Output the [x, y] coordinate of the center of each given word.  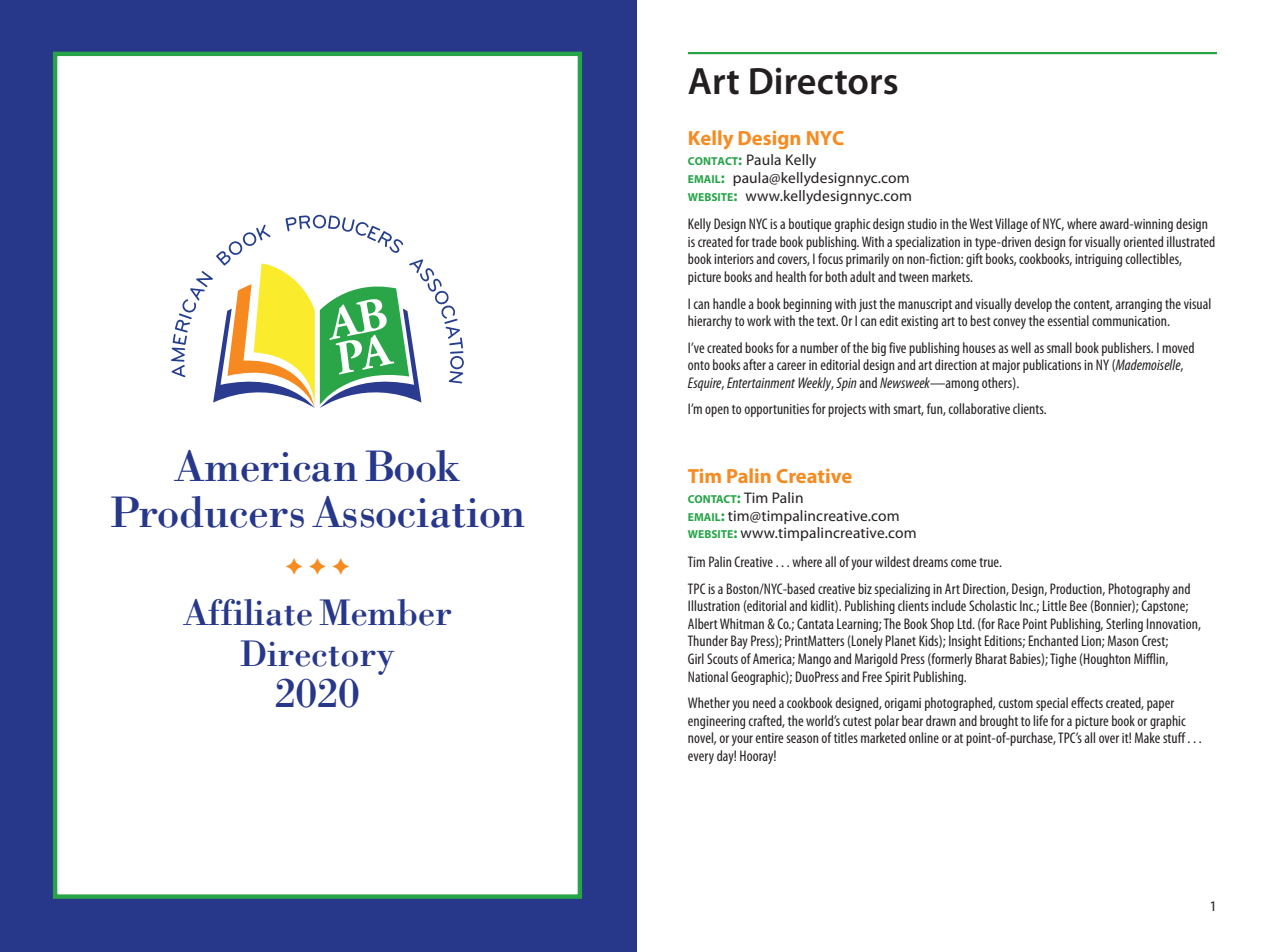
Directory [317, 657]
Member [385, 612]
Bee [1078, 605]
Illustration [714, 605]
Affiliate [247, 612]
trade [764, 241]
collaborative [979, 408]
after [754, 364]
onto [699, 365]
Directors [824, 81]
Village [1011, 225]
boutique [810, 225]
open [717, 411]
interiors [734, 259]
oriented [1143, 241]
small [1059, 347]
